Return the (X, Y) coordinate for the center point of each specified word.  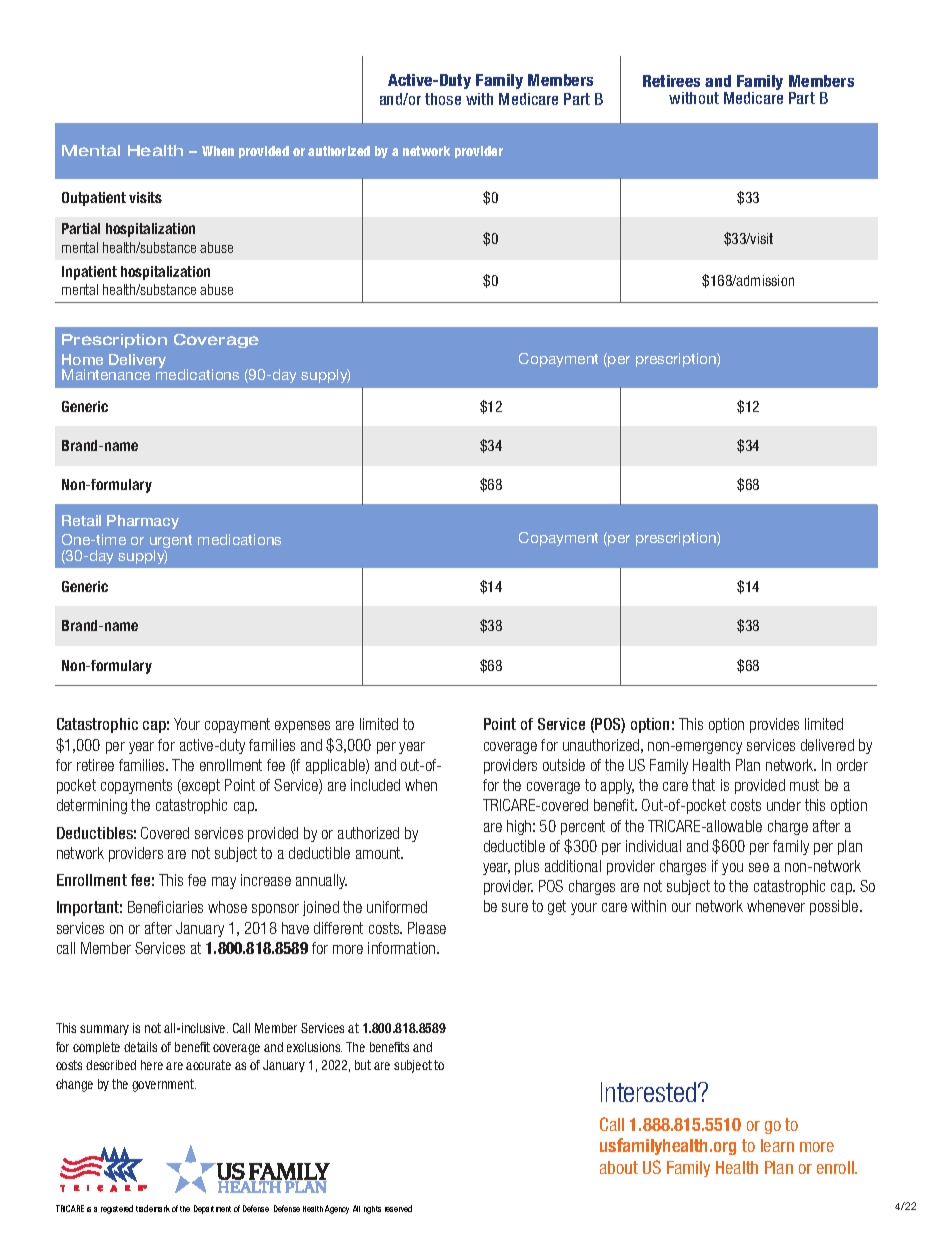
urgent (171, 543)
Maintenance (106, 374)
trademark (153, 1208)
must (804, 785)
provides (774, 725)
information (403, 948)
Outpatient (94, 199)
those (443, 99)
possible (835, 907)
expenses (302, 727)
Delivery (137, 361)
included (375, 785)
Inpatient (89, 273)
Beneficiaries (165, 907)
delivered (827, 745)
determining (92, 806)
